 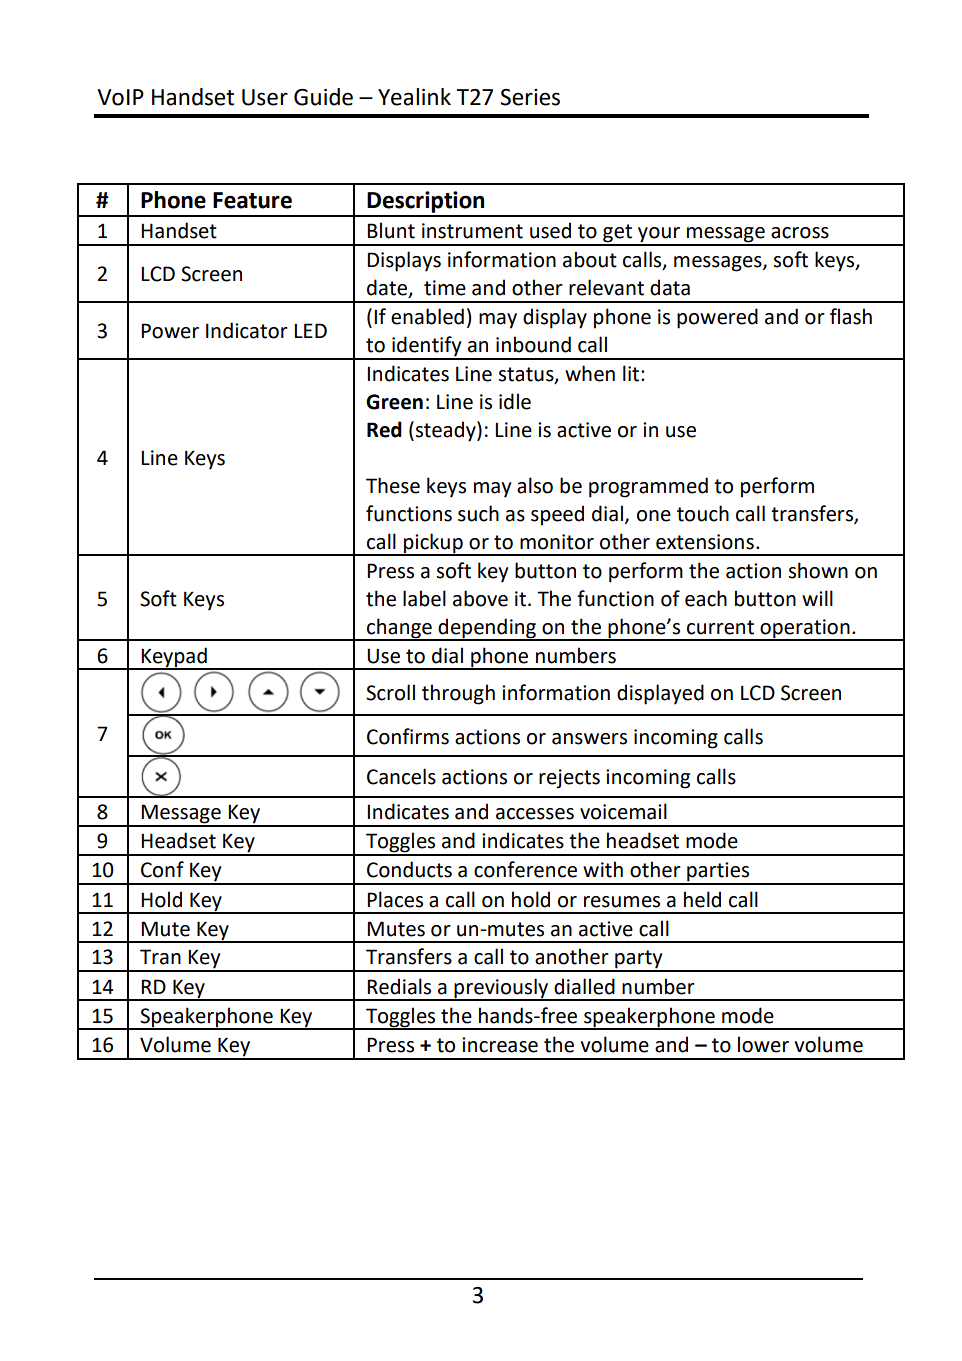 I want to click on lower, so click(x=763, y=1044).
